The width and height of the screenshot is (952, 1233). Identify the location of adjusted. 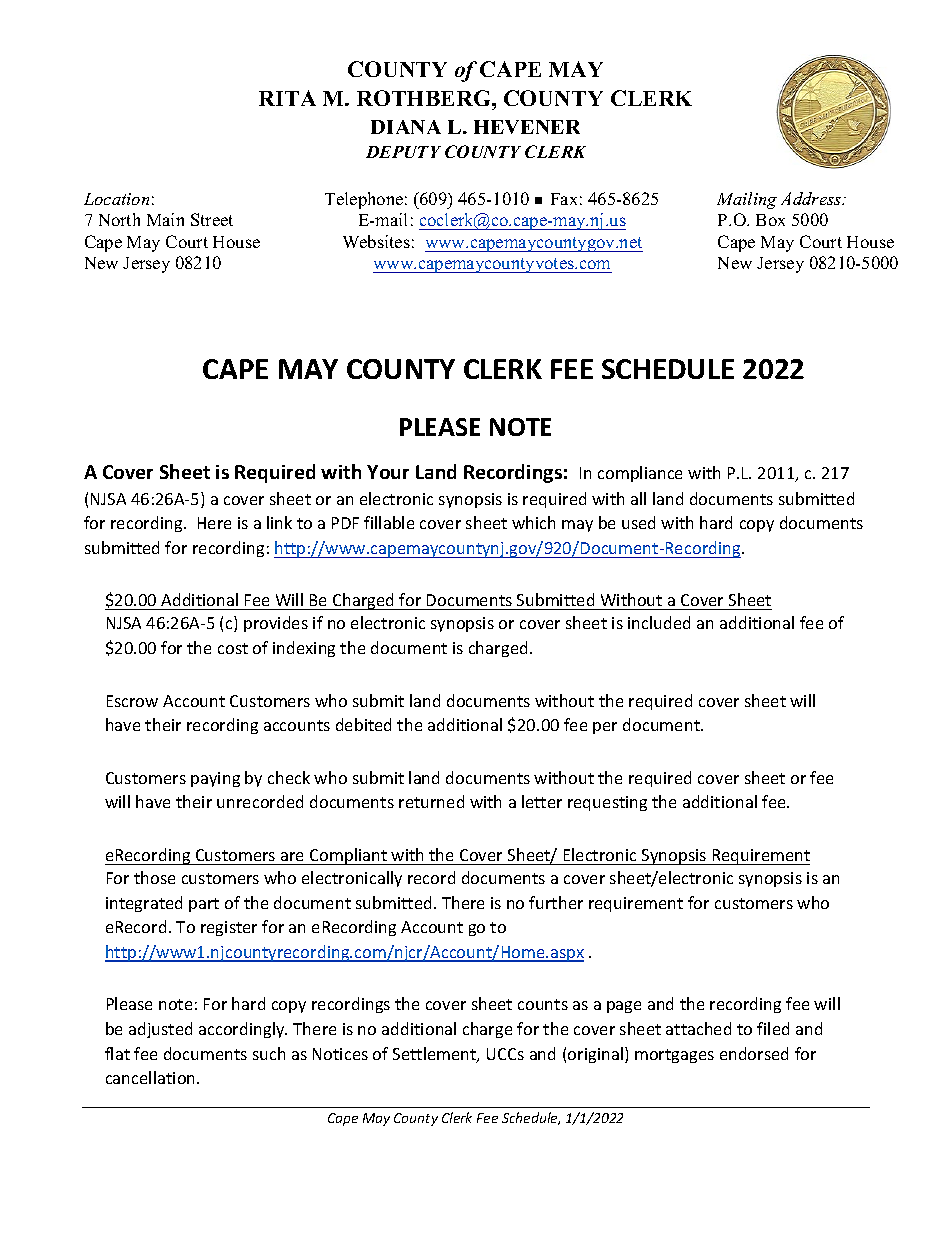
(160, 1030).
